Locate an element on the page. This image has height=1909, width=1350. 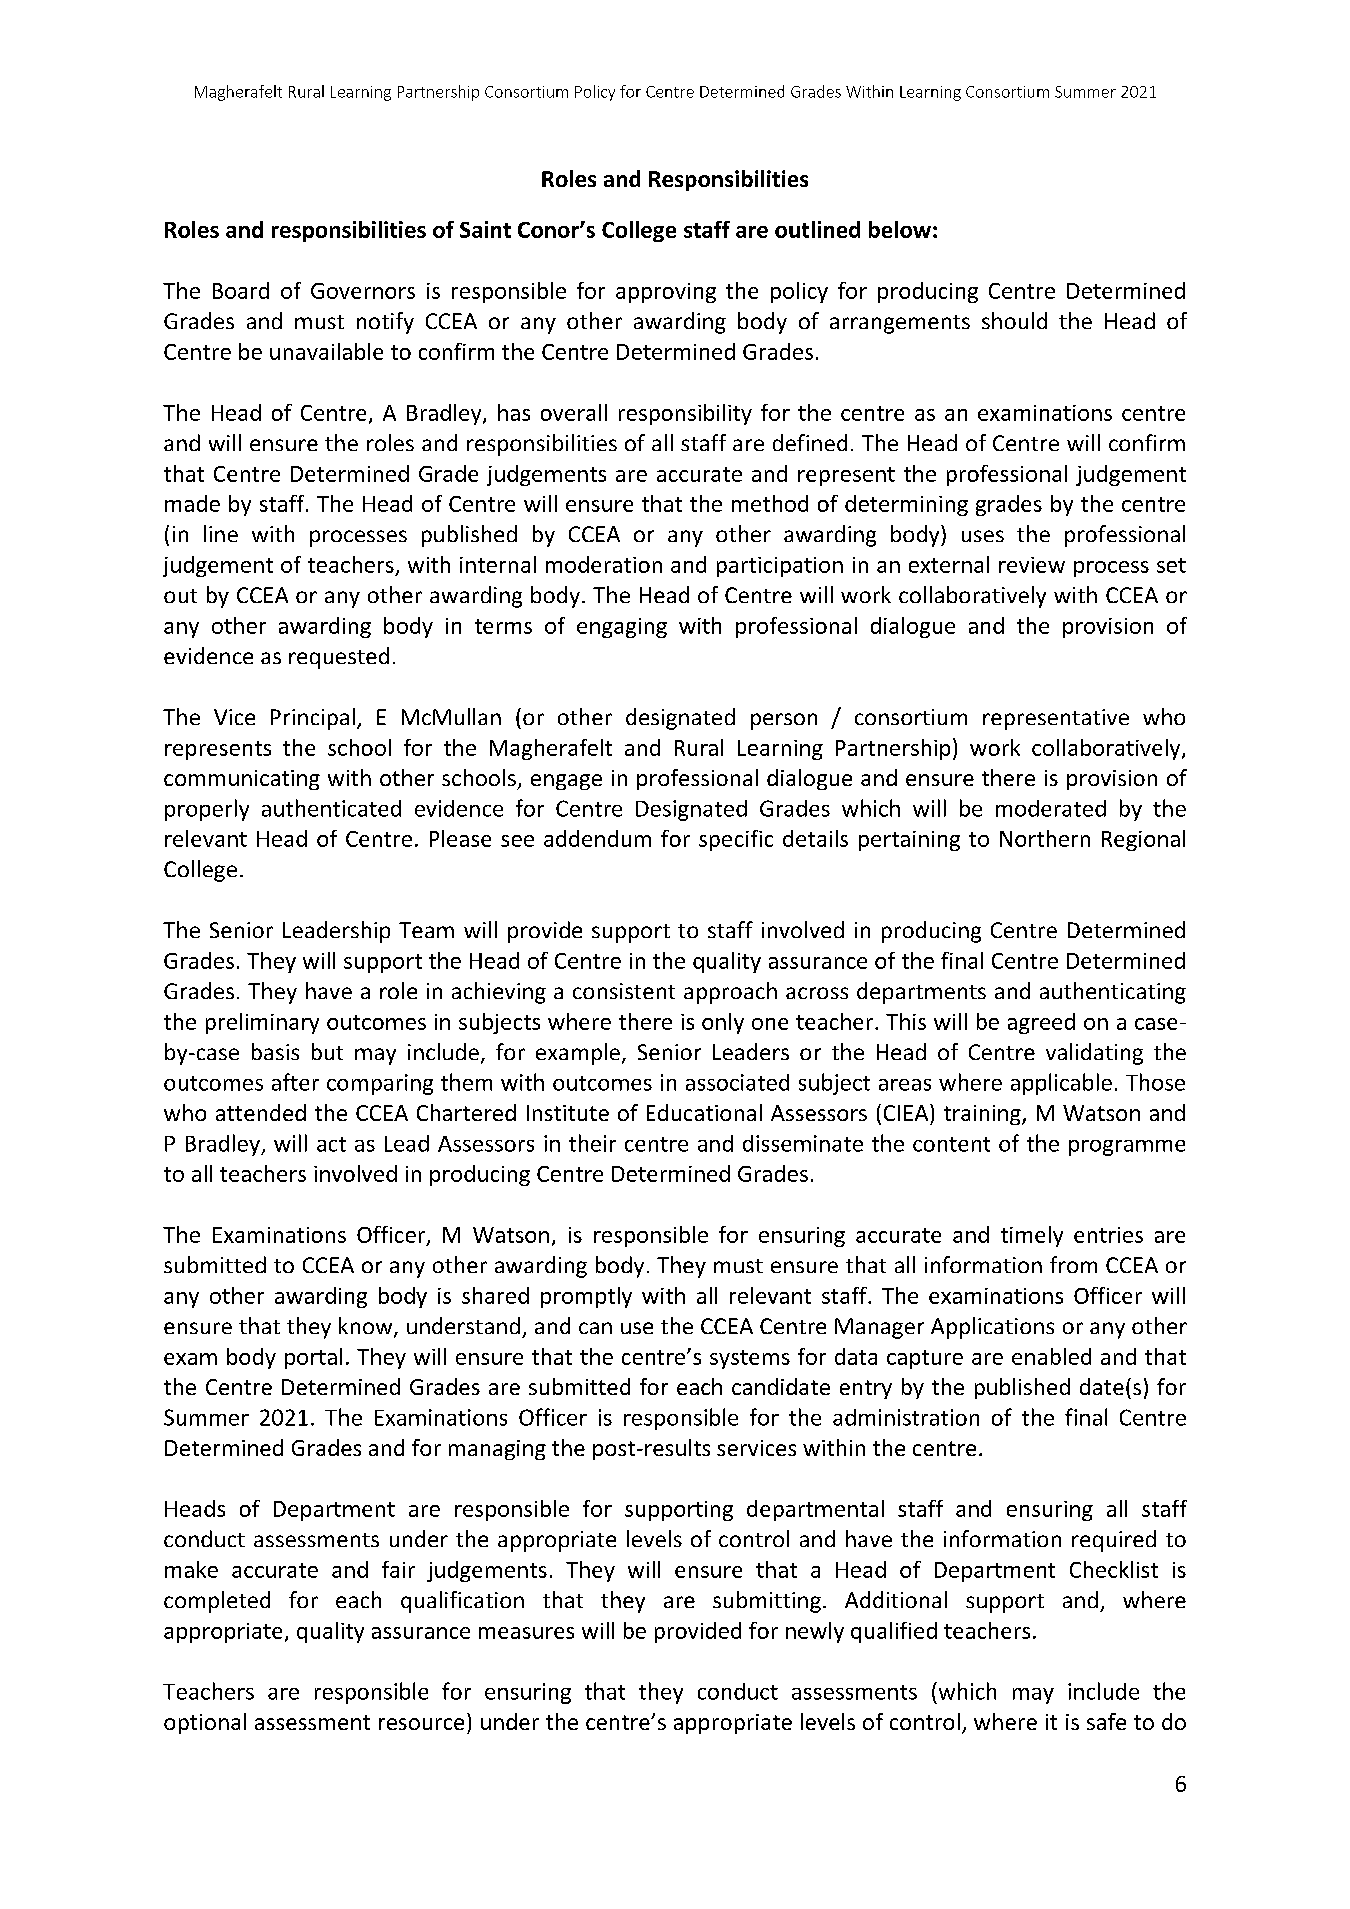
optional is located at coordinates (205, 1723).
